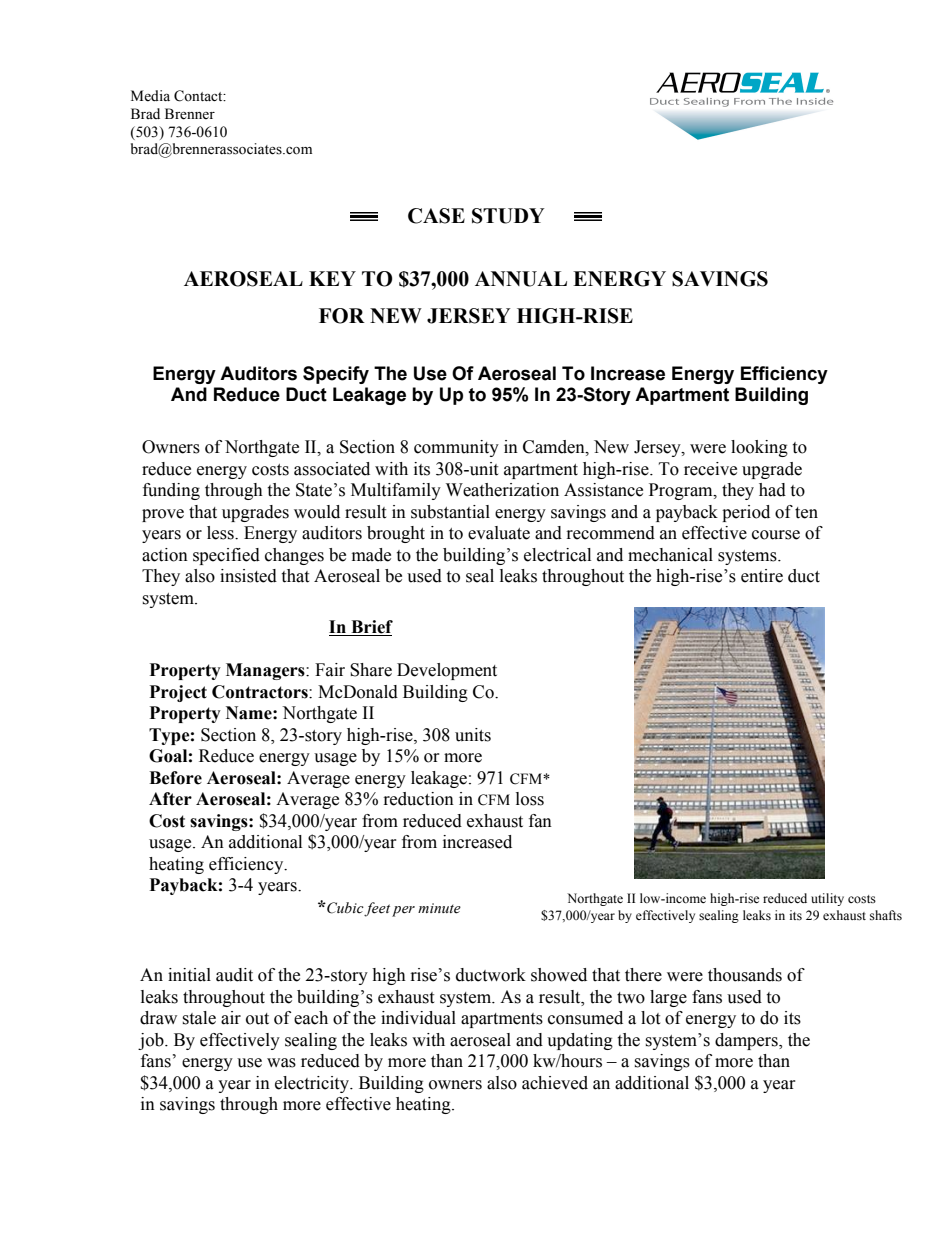  Describe the element at coordinates (281, 1063) in the screenshot. I see `was` at that location.
